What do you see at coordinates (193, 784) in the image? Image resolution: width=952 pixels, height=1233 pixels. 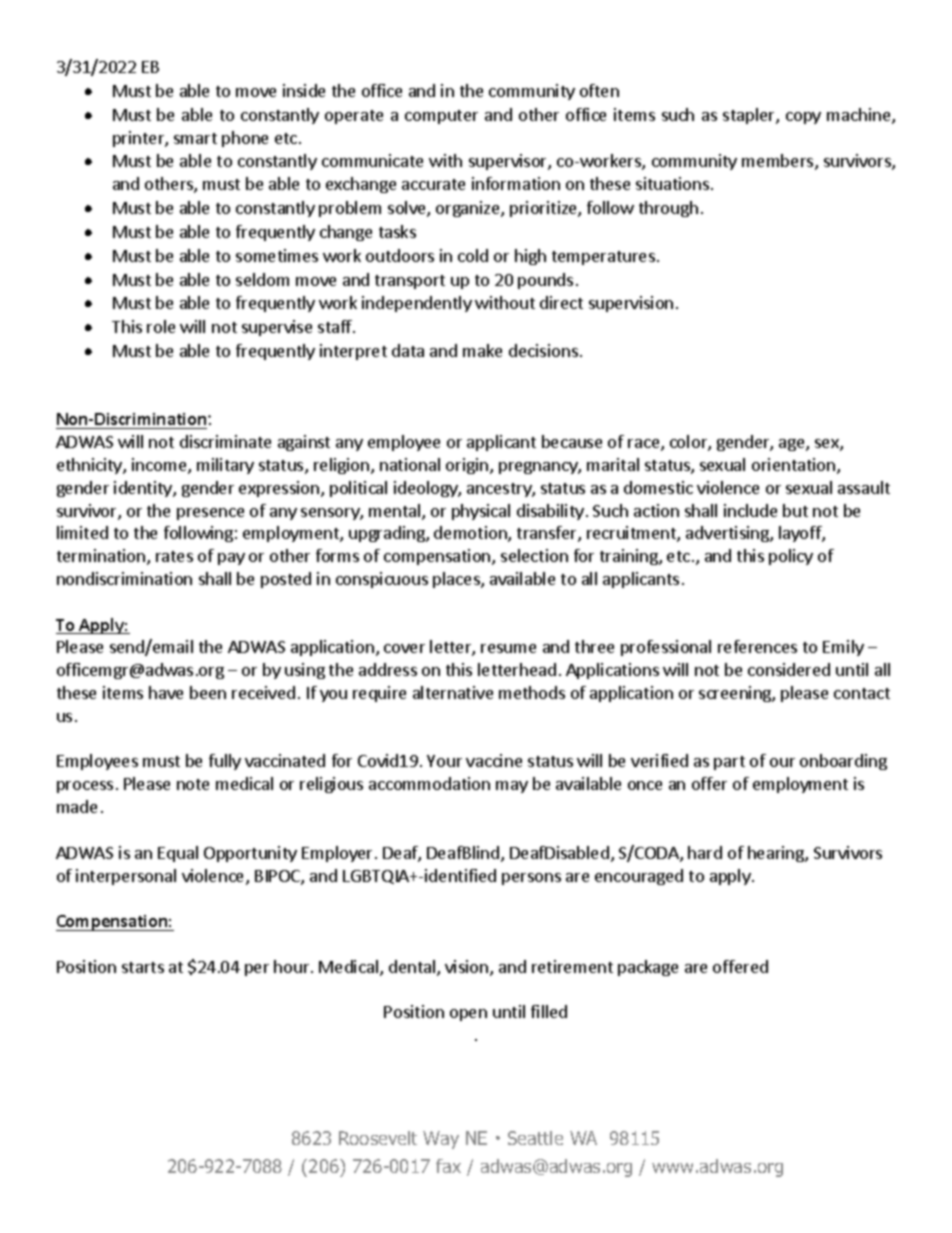 I see `note` at bounding box center [193, 784].
